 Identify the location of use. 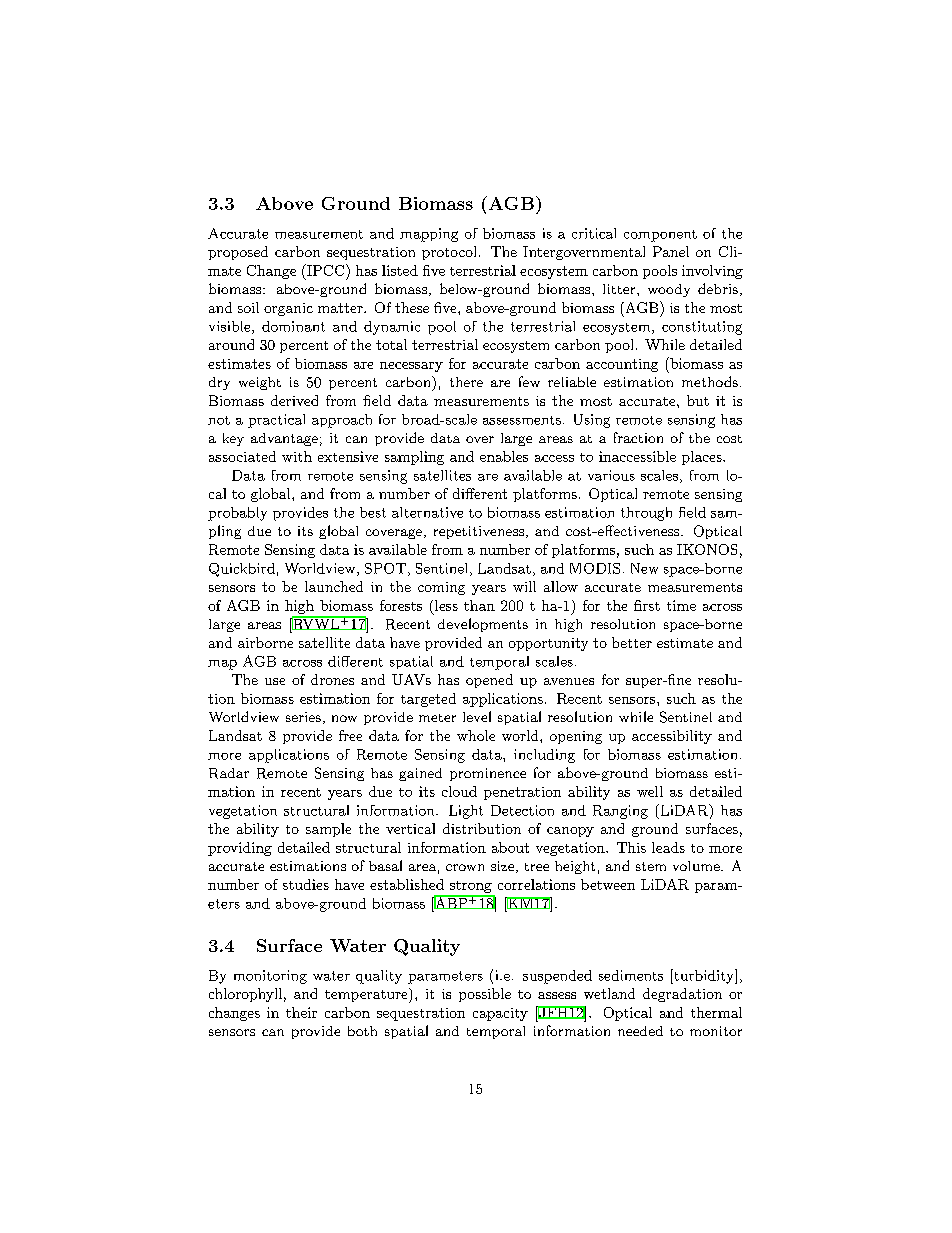
(275, 681).
